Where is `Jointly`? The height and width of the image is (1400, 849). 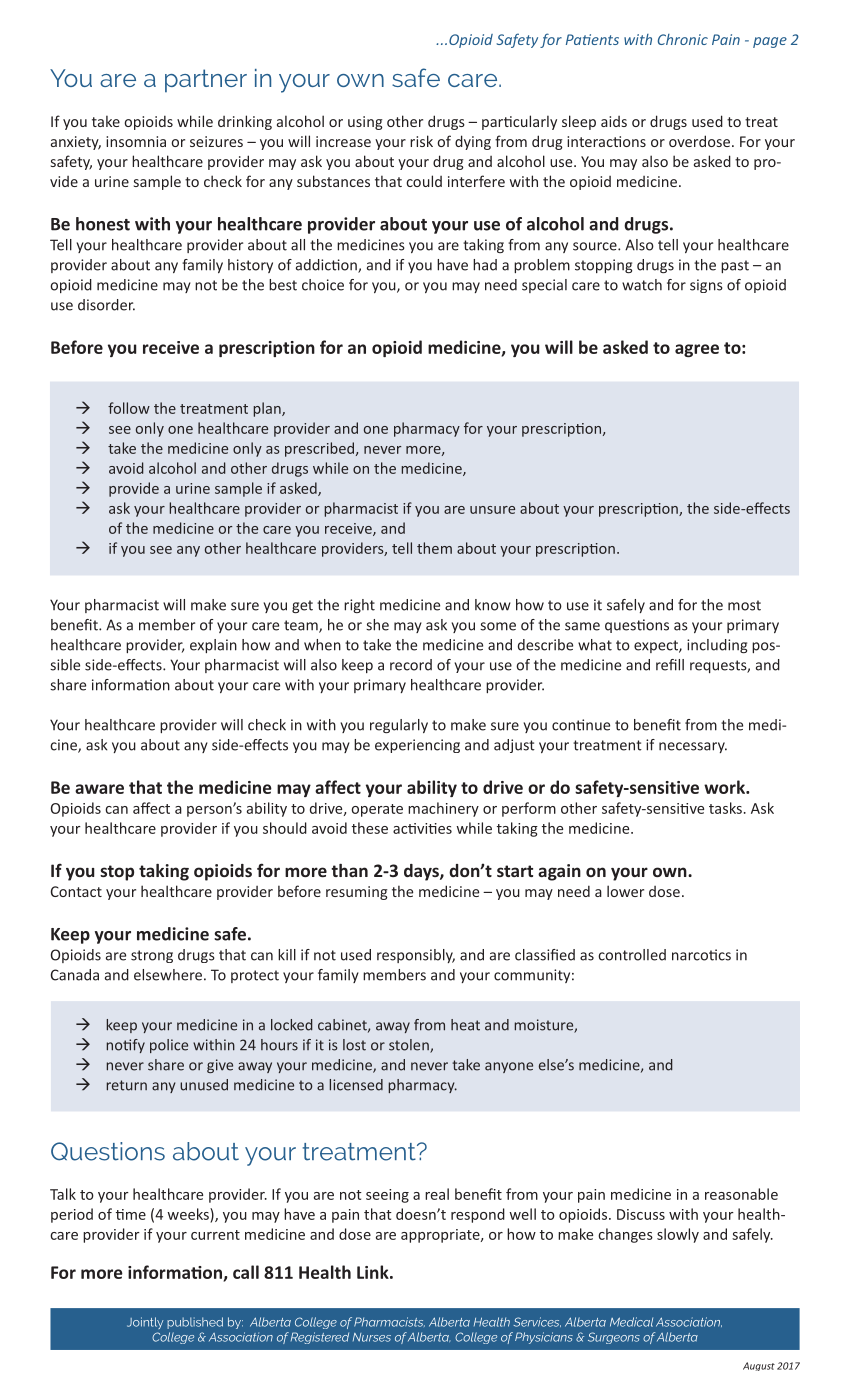
Jointly is located at coordinates (145, 1323).
